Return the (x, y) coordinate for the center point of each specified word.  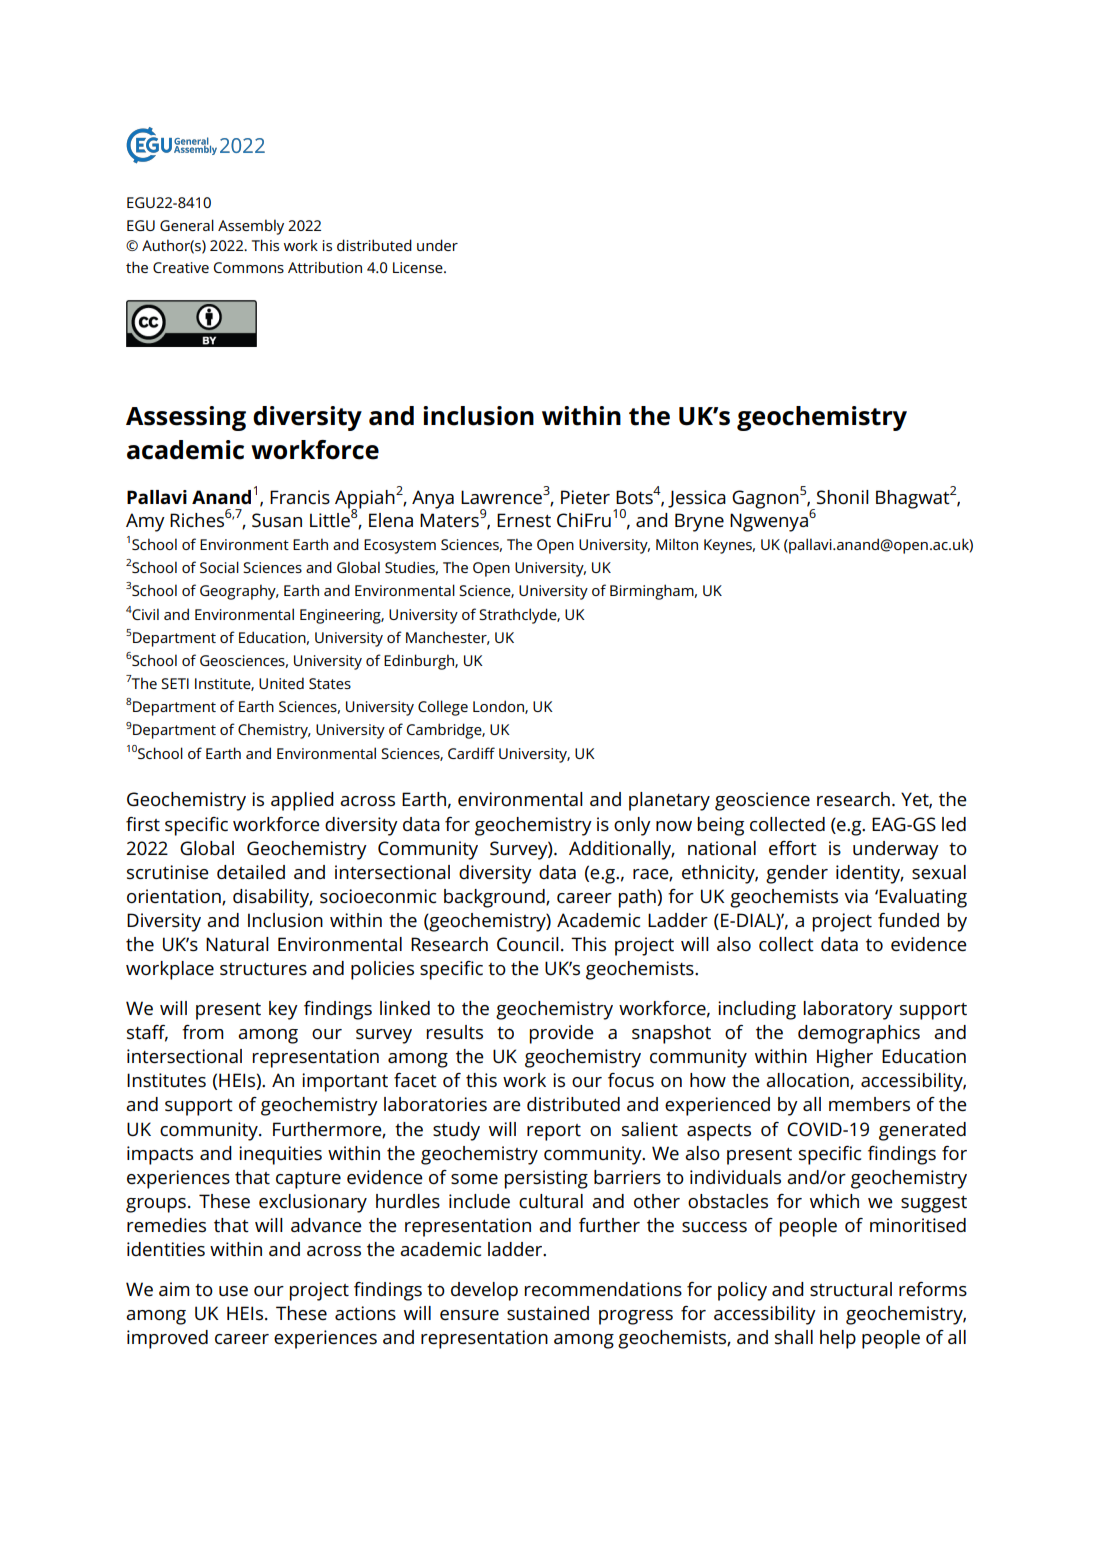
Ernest (524, 520)
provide (562, 1034)
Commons (249, 267)
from (203, 1032)
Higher (845, 1058)
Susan (277, 520)
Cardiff (471, 753)
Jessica (697, 499)
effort (793, 848)
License (419, 267)
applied (302, 801)
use (233, 1291)
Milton (677, 544)
